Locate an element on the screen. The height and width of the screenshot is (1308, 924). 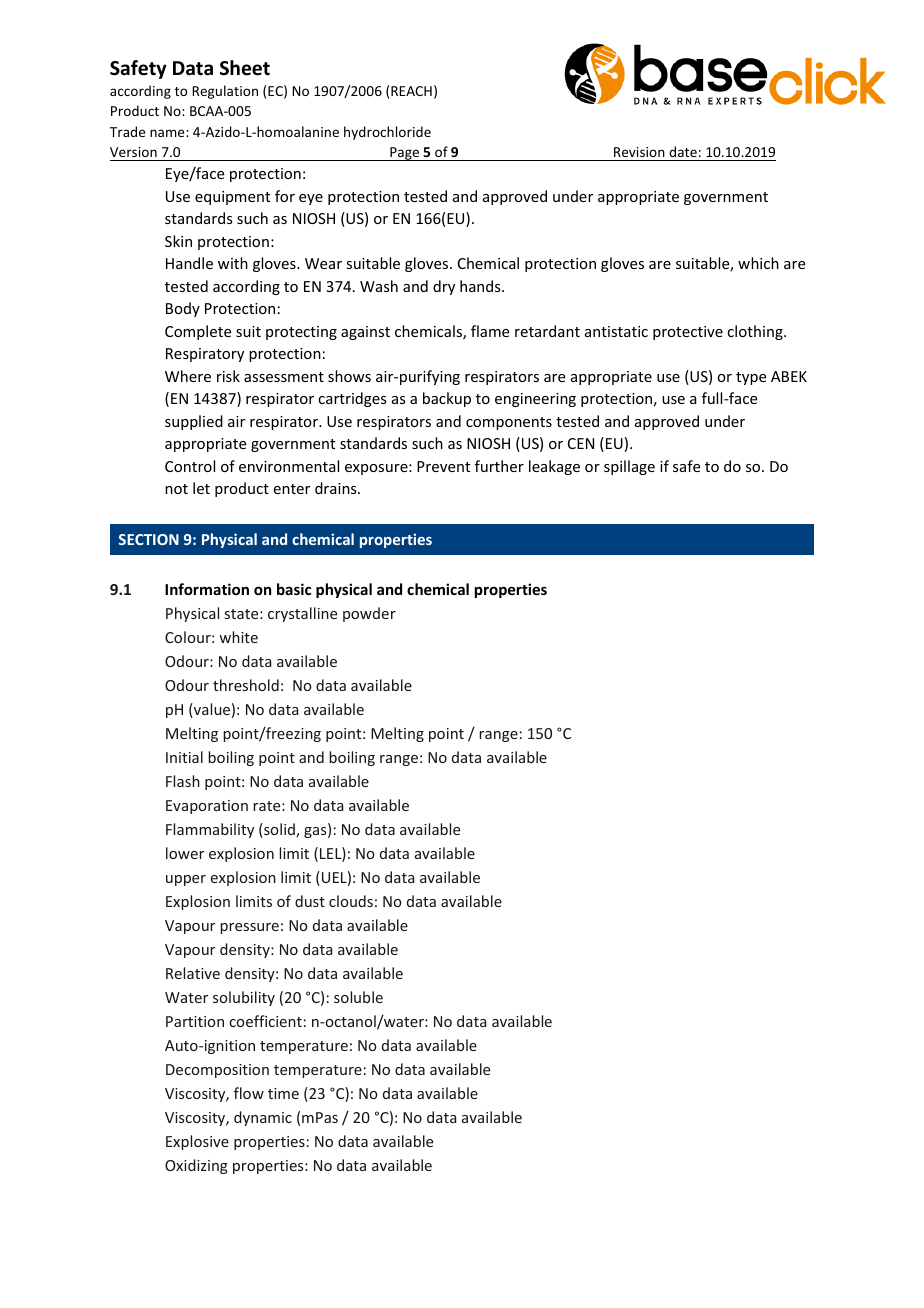
powder is located at coordinates (369, 614).
